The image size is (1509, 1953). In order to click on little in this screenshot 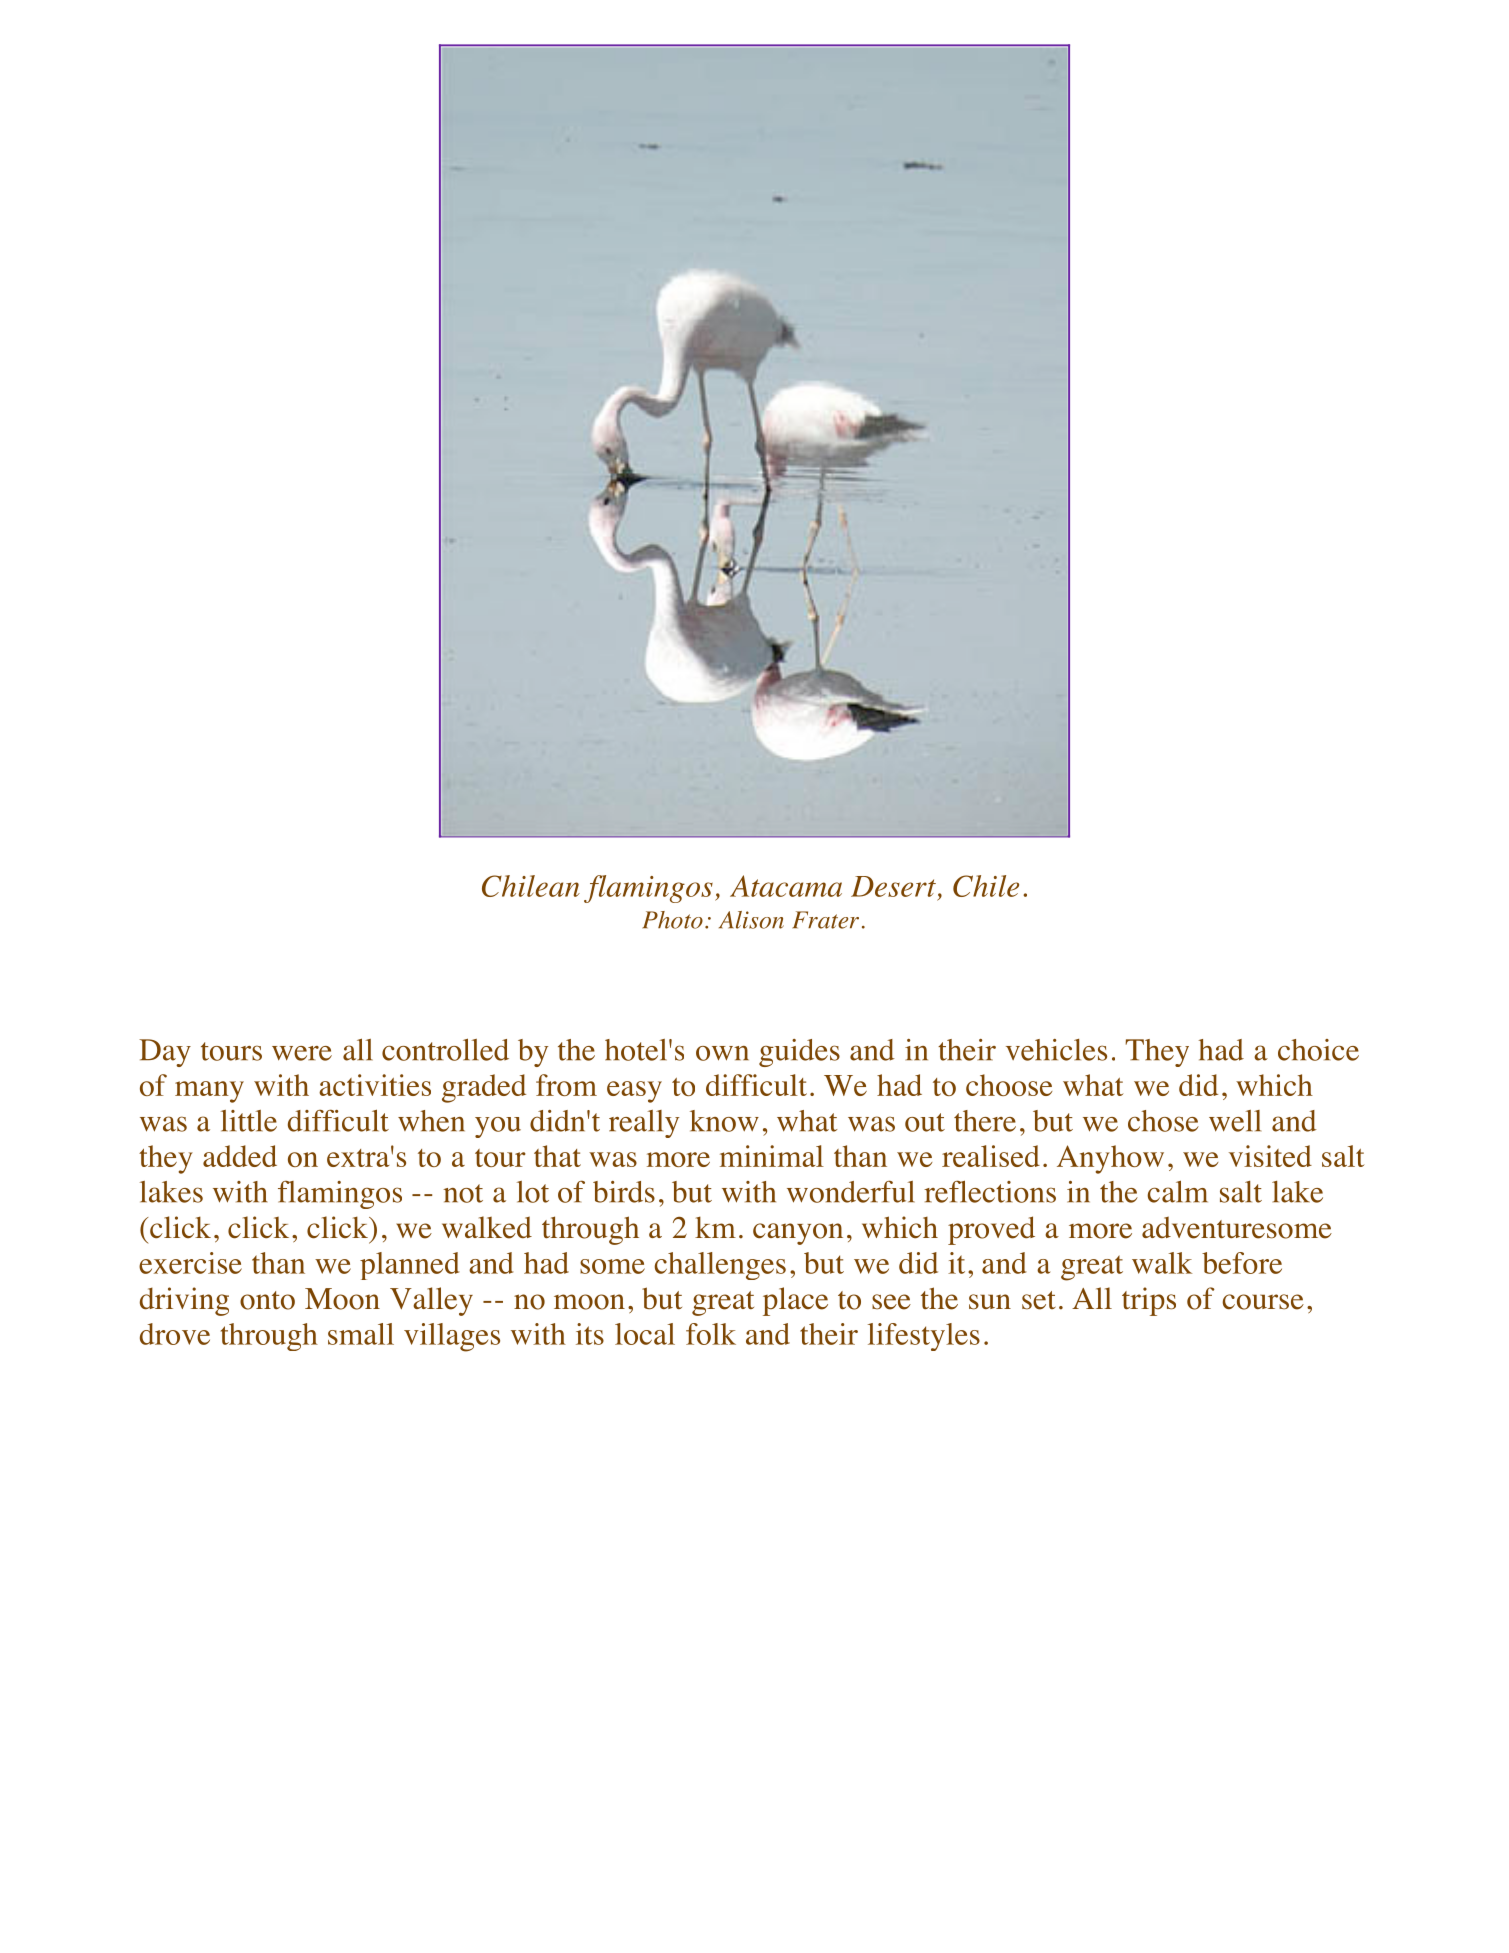, I will do `click(249, 1121)`.
